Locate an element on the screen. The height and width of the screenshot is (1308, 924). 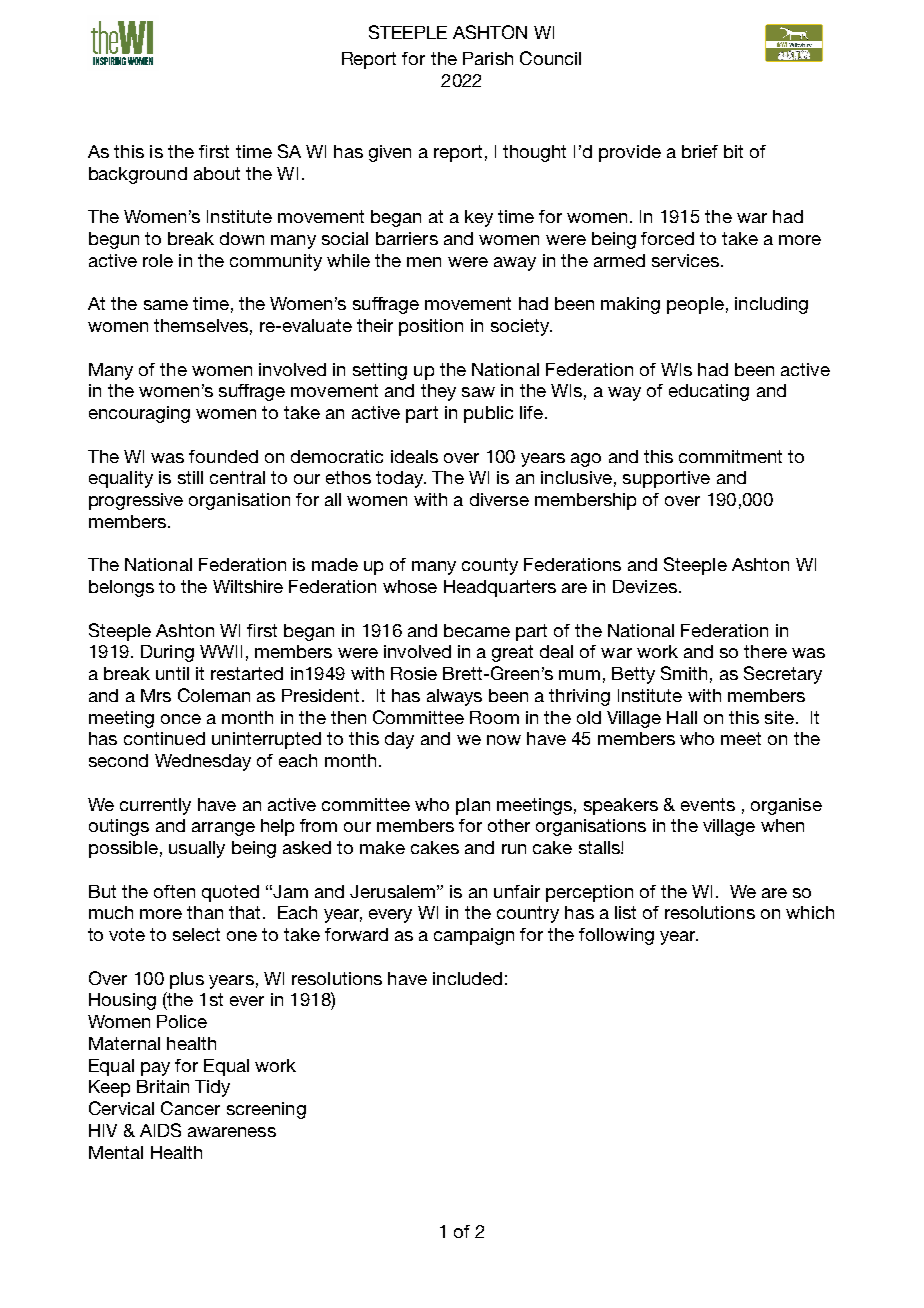
following is located at coordinates (616, 936).
